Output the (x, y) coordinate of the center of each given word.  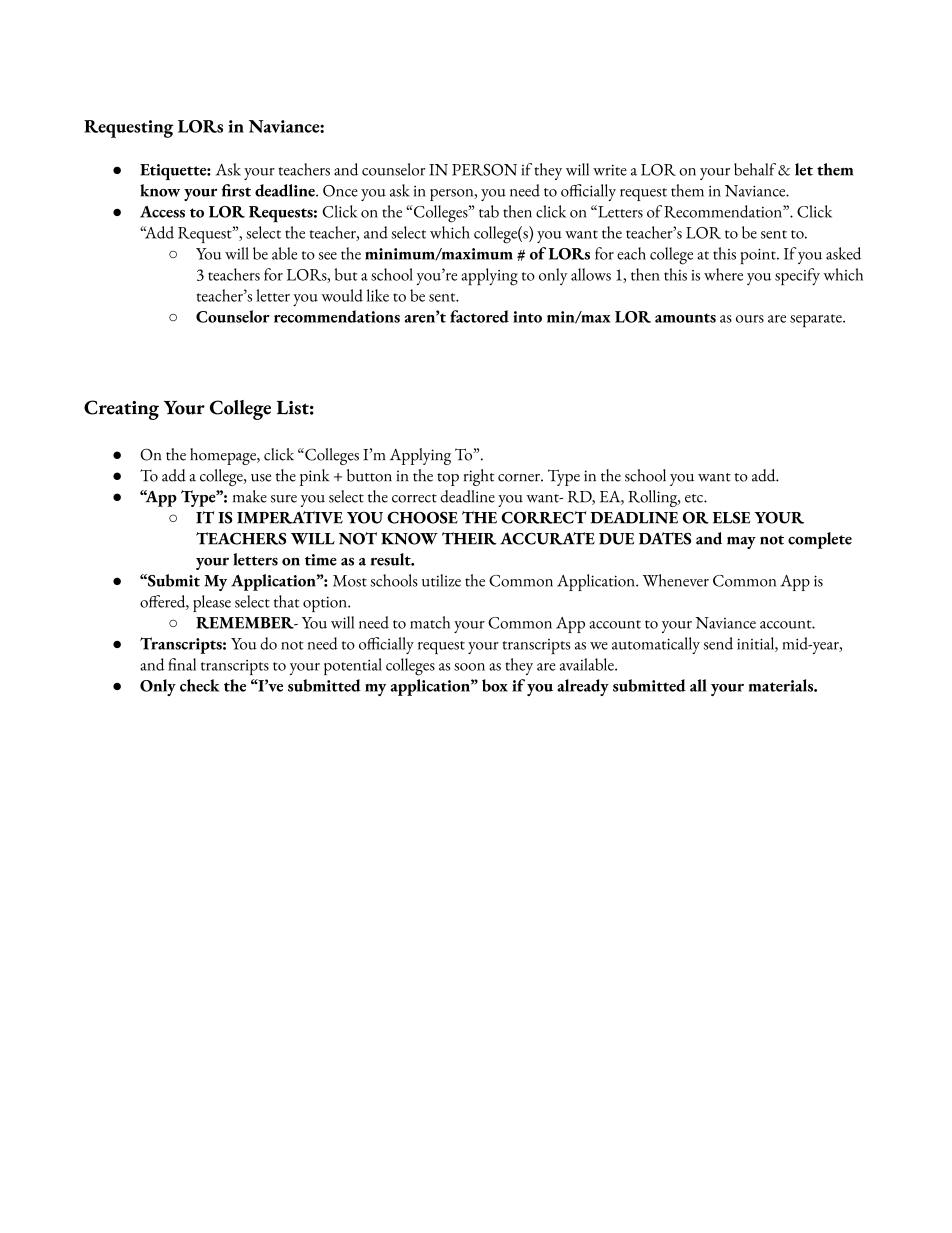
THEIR (469, 538)
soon (469, 667)
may (741, 543)
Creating (121, 410)
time (321, 560)
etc (695, 498)
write (610, 170)
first (236, 190)
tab (489, 211)
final (182, 664)
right (479, 477)
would (342, 295)
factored (479, 316)
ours (750, 319)
